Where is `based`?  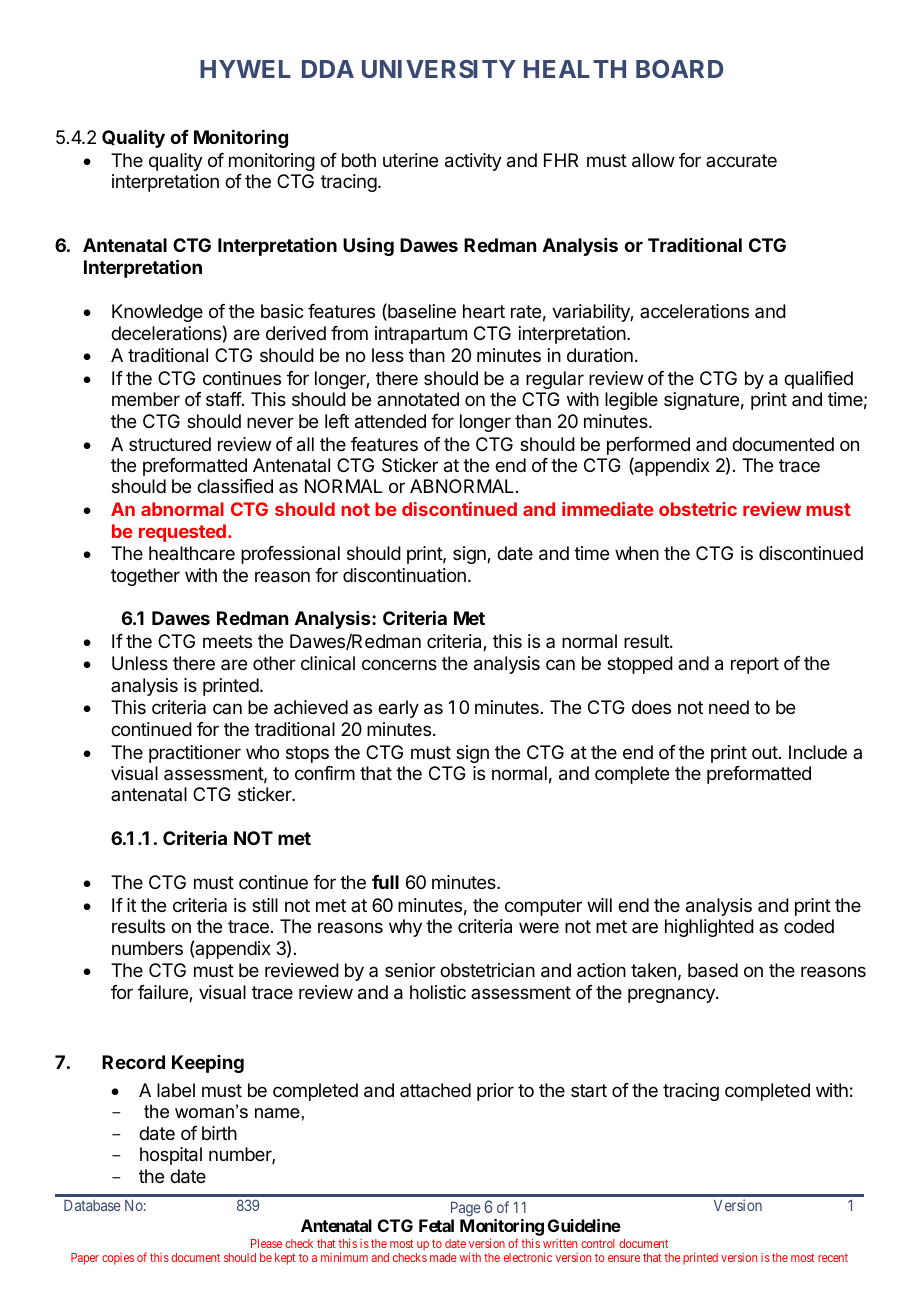
based is located at coordinates (713, 970).
